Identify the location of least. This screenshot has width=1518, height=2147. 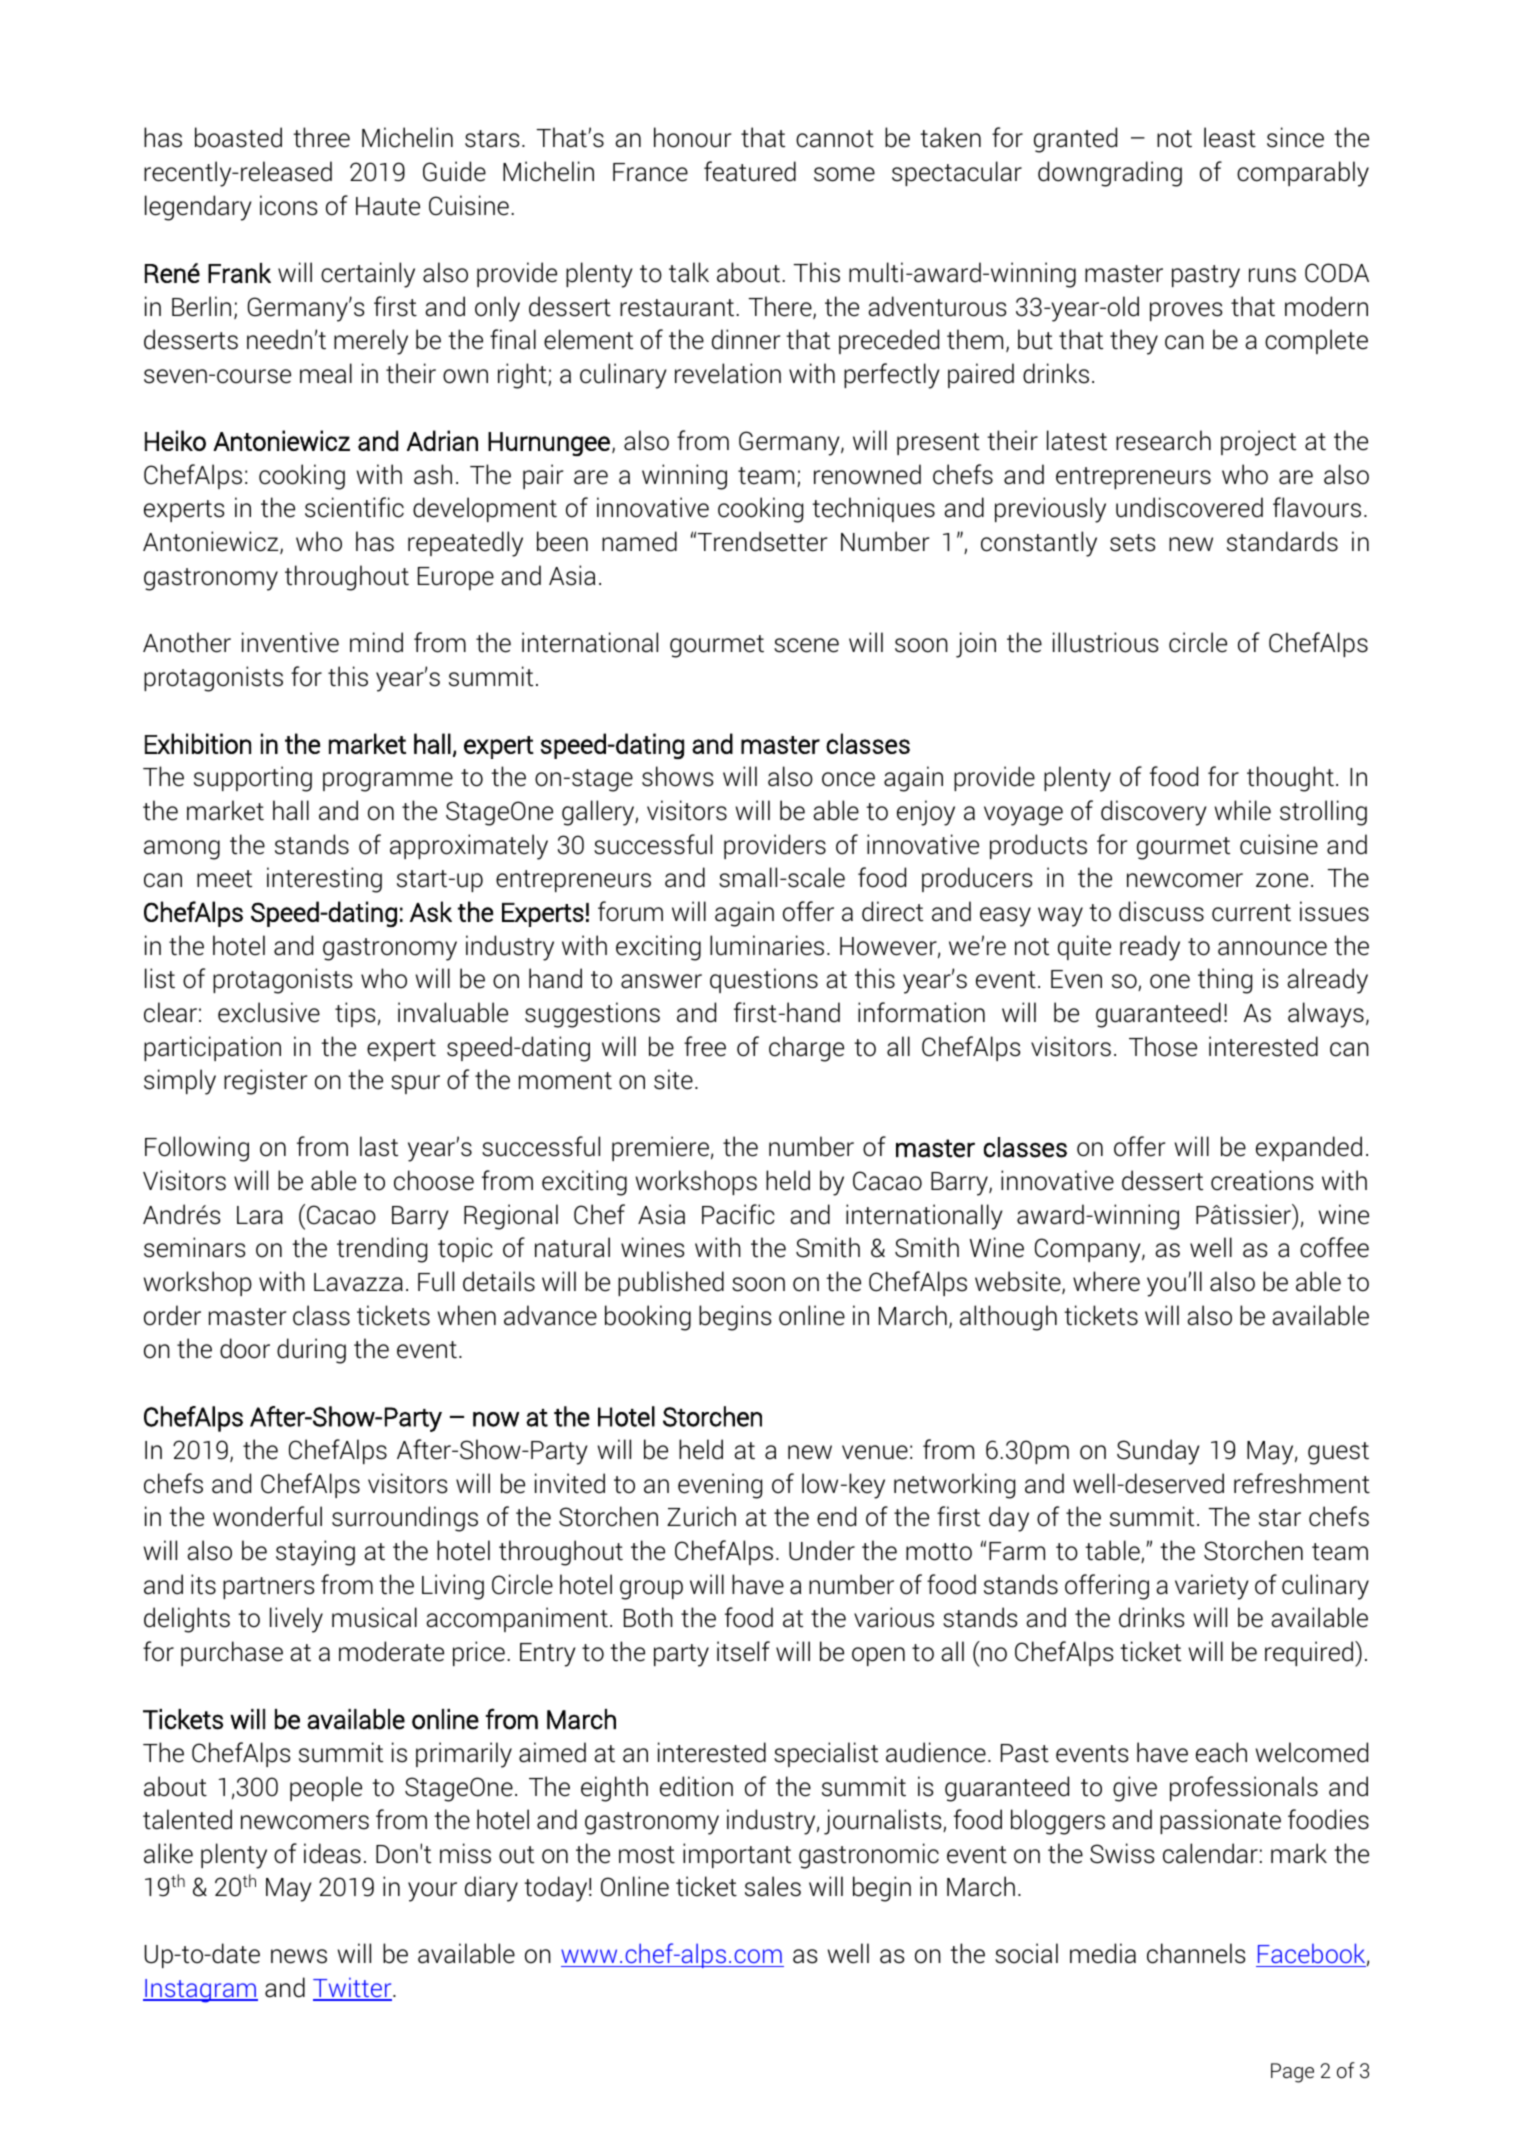
(1230, 137).
